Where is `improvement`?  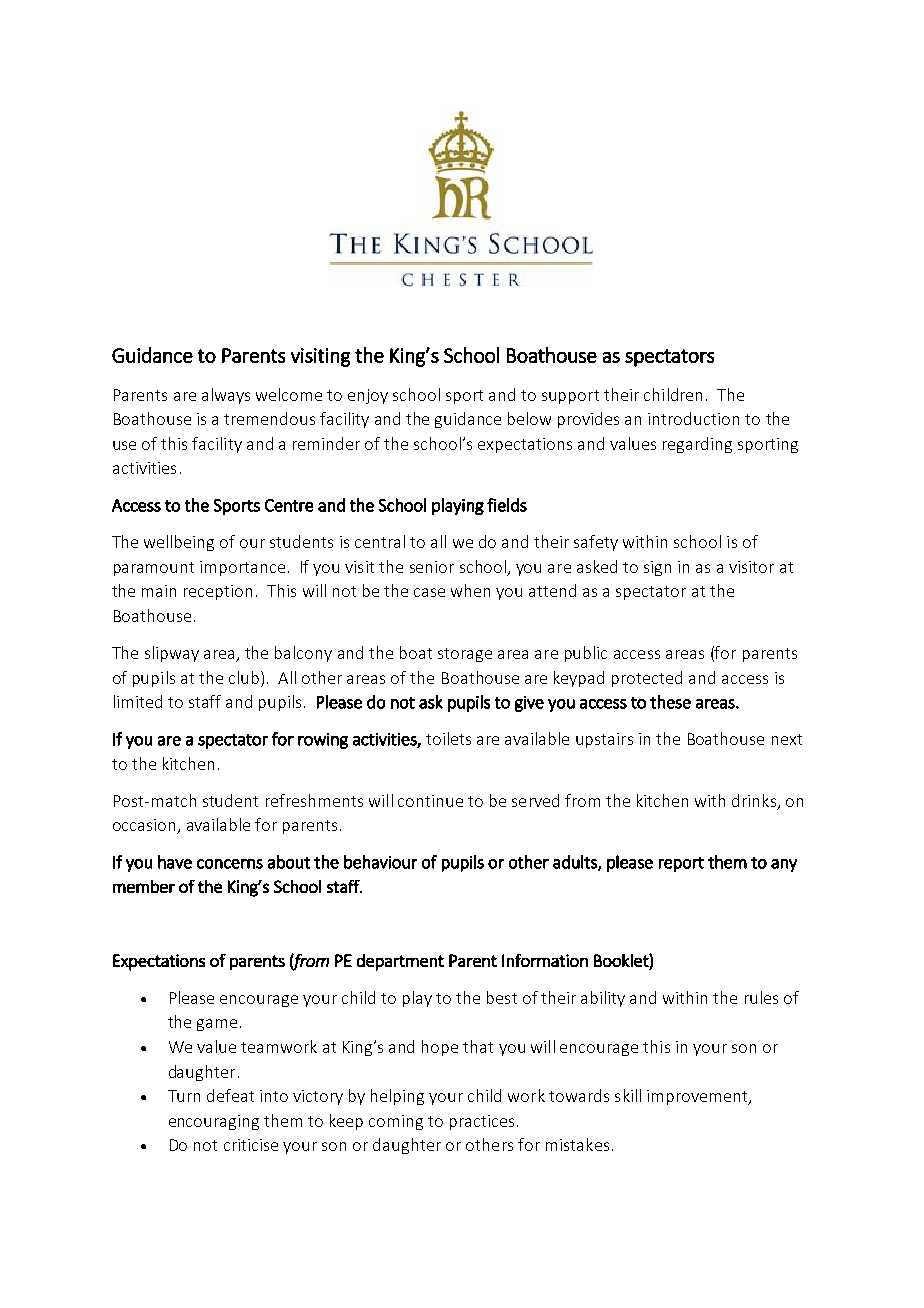
improvement is located at coordinates (698, 1097).
